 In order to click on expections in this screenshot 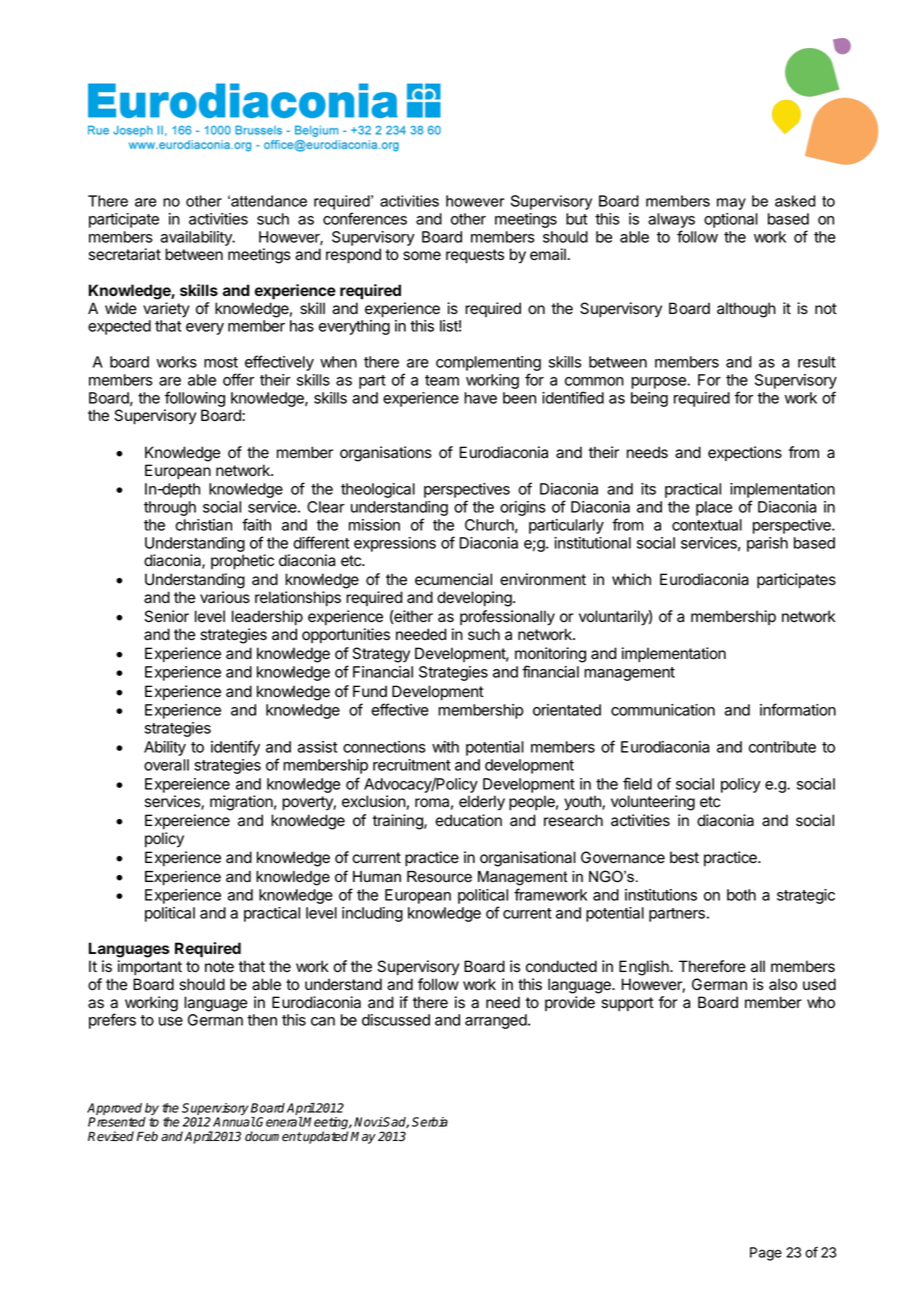, I will do `click(745, 453)`.
